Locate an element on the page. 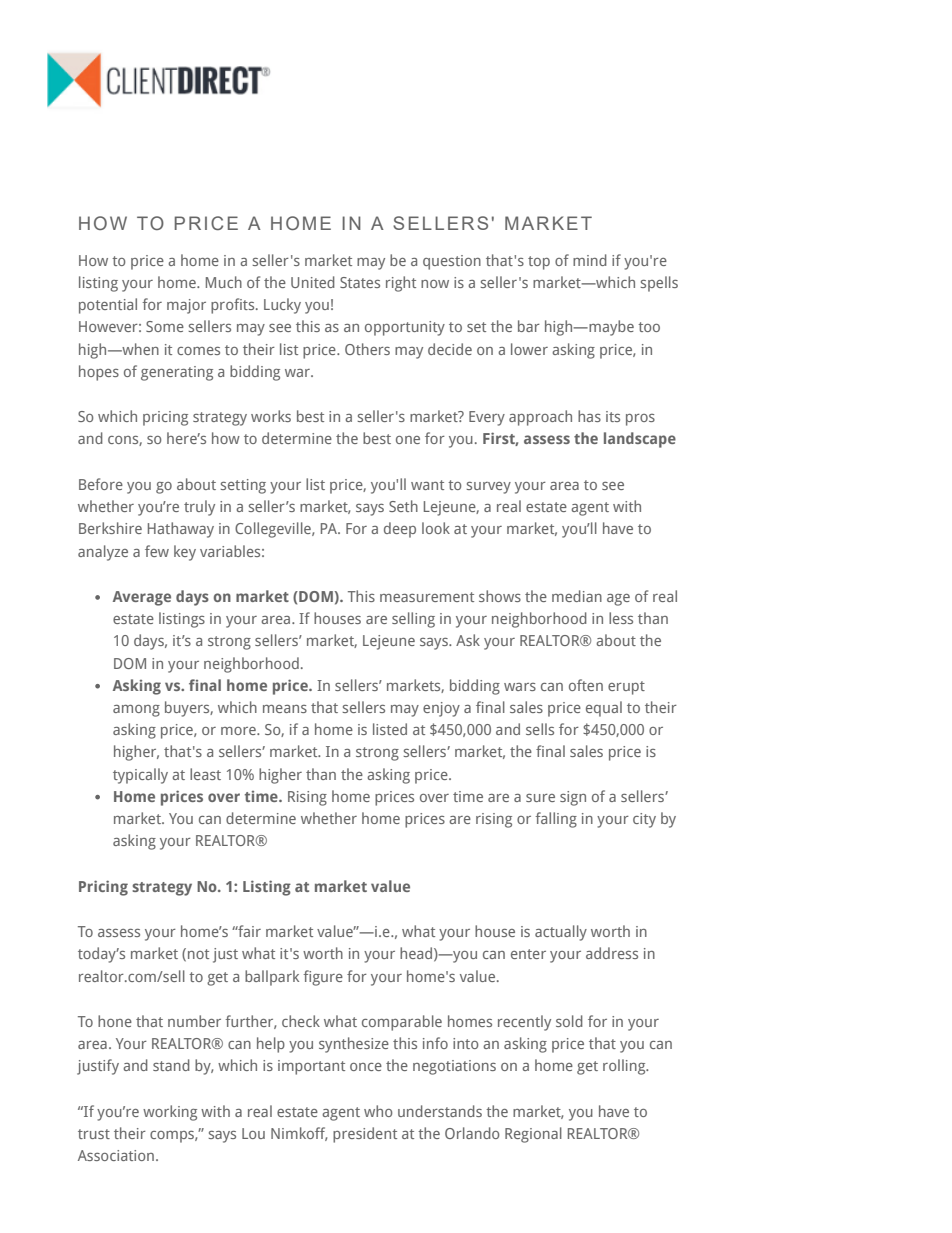  equal is located at coordinates (604, 709).
